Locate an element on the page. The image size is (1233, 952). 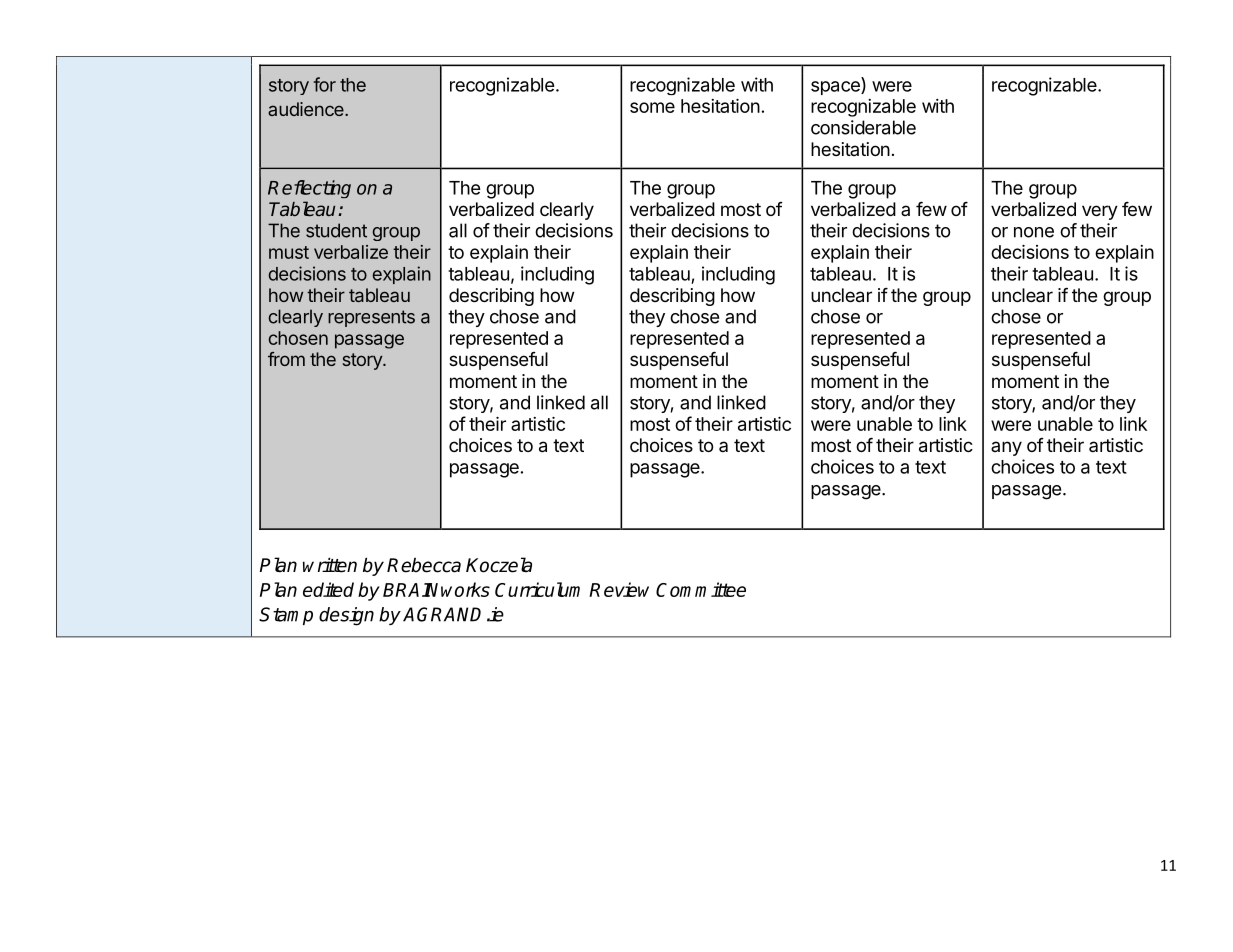
considerable is located at coordinates (863, 127).
